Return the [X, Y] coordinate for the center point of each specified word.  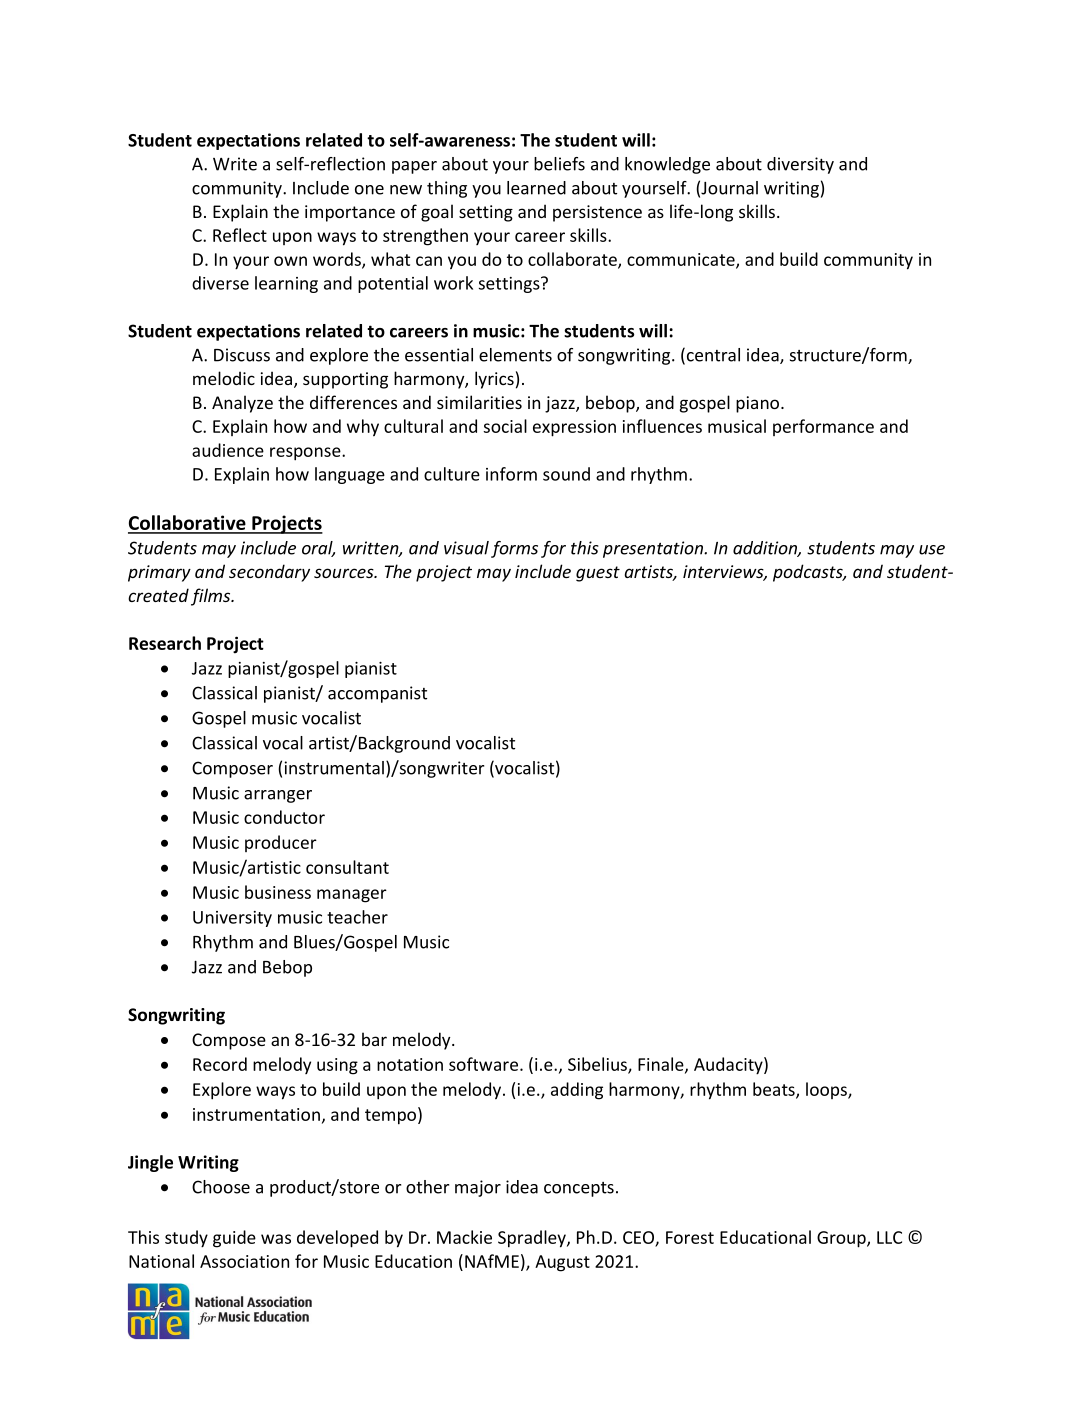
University [232, 919]
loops [827, 1090]
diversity [800, 165]
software [483, 1064]
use [932, 550]
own [290, 261]
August [562, 1263]
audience [228, 450]
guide [234, 1239]
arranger [278, 796]
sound [566, 474]
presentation [654, 549]
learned [536, 188]
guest [598, 574]
